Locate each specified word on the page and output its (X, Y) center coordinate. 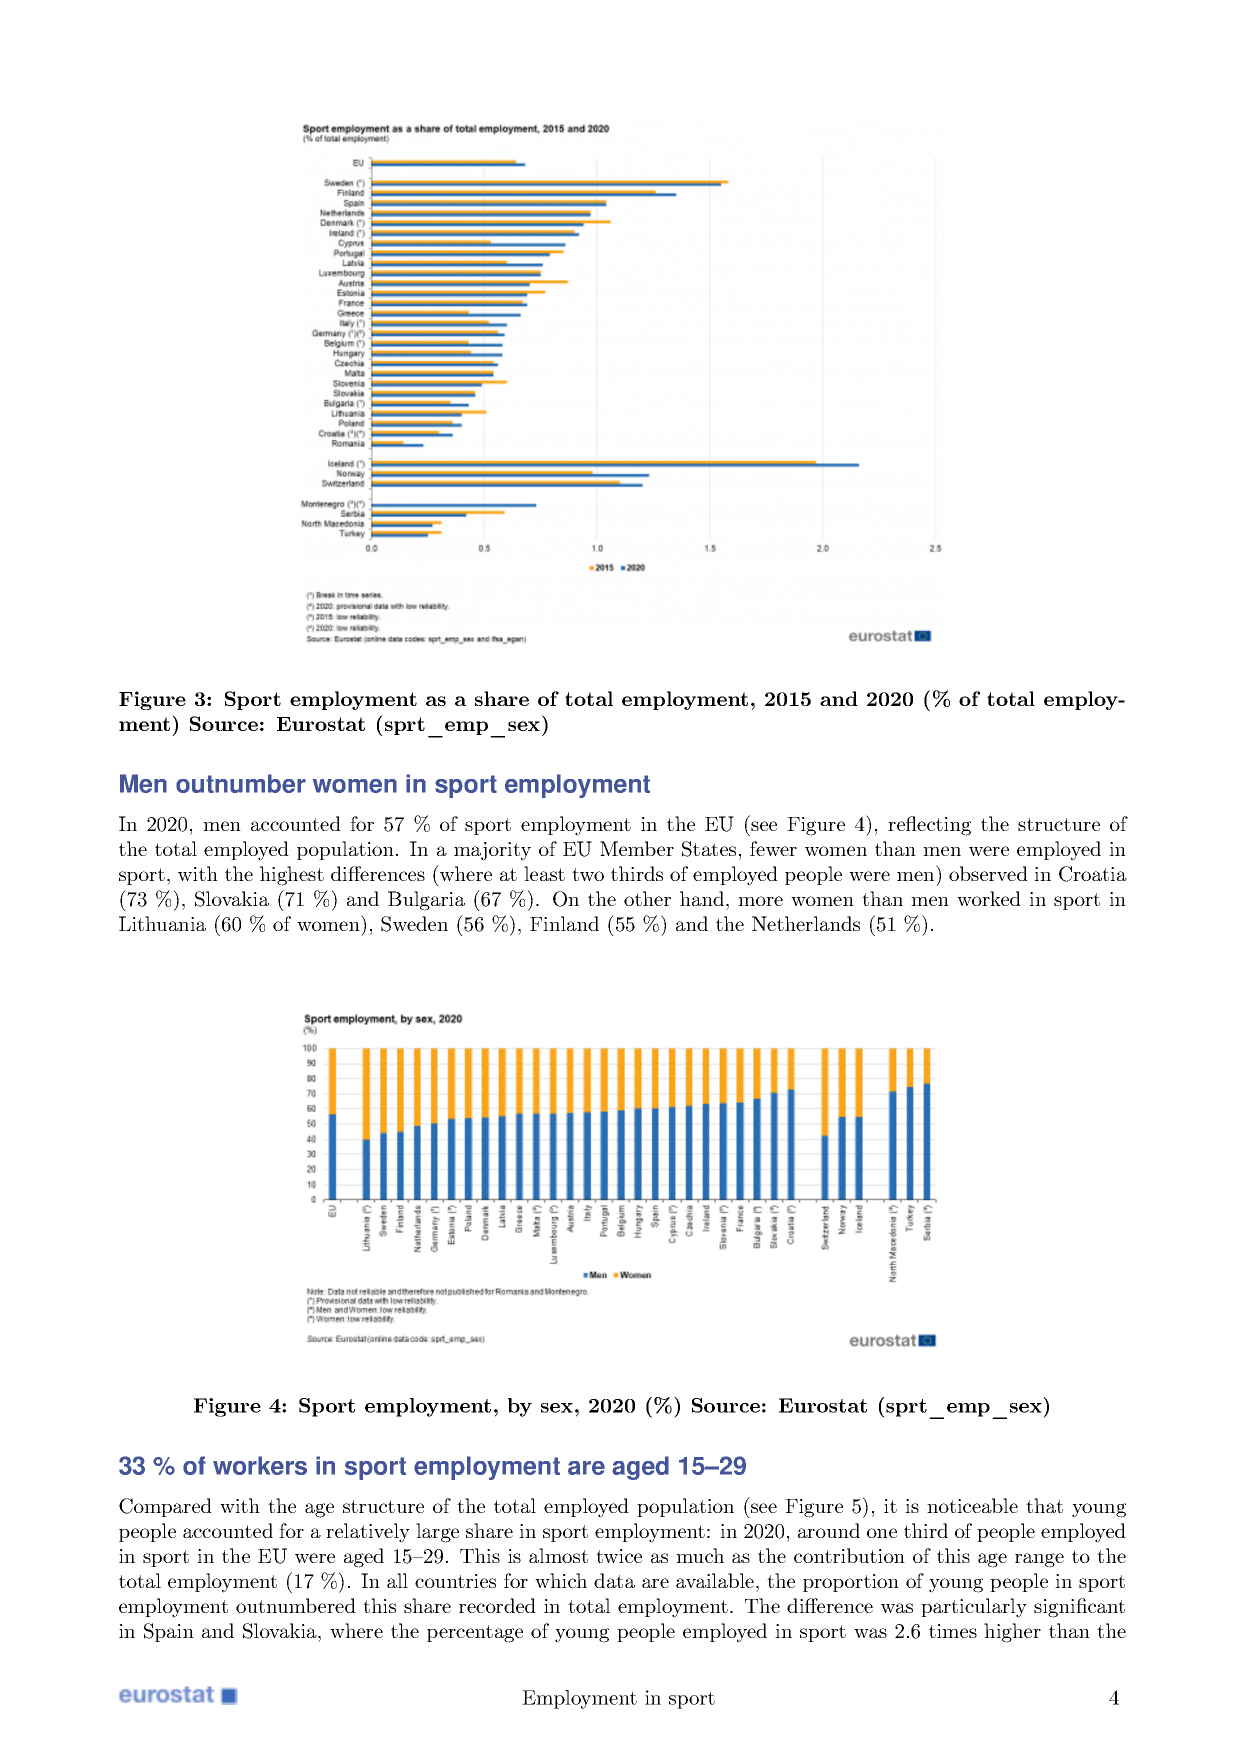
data (614, 1580)
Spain (169, 1632)
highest (292, 876)
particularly (974, 1608)
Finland (564, 923)
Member (637, 848)
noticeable (972, 1505)
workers (260, 1465)
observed (988, 873)
